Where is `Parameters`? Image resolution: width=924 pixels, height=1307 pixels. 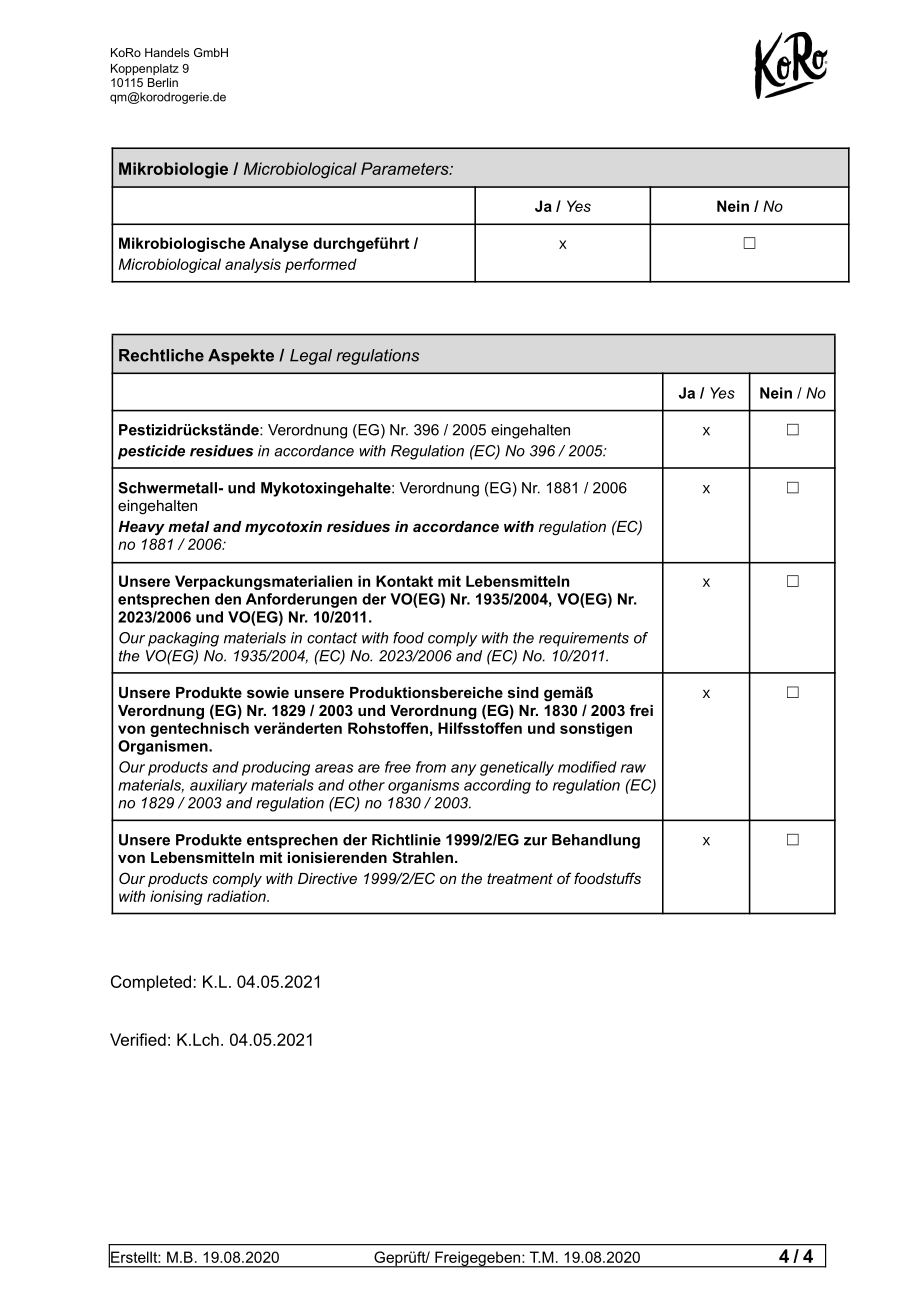
Parameters is located at coordinates (406, 168).
